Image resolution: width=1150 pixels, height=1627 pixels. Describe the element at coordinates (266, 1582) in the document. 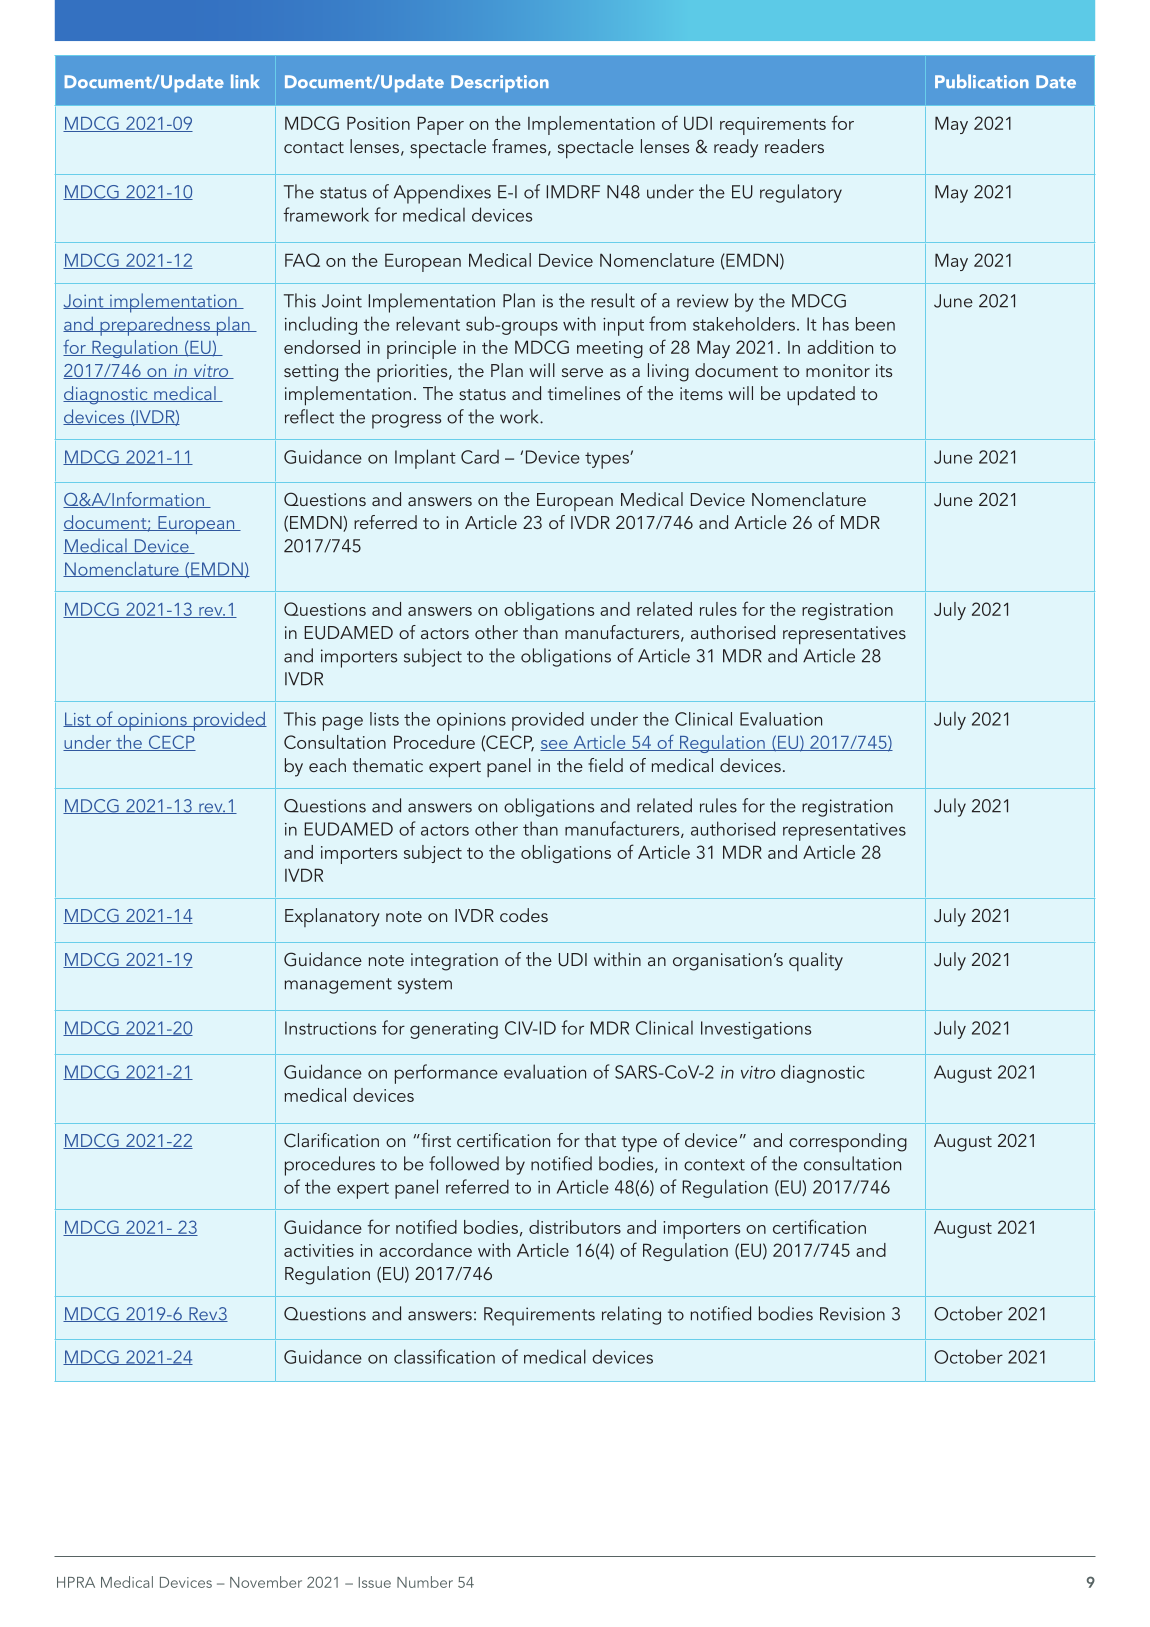

I see `November` at that location.
